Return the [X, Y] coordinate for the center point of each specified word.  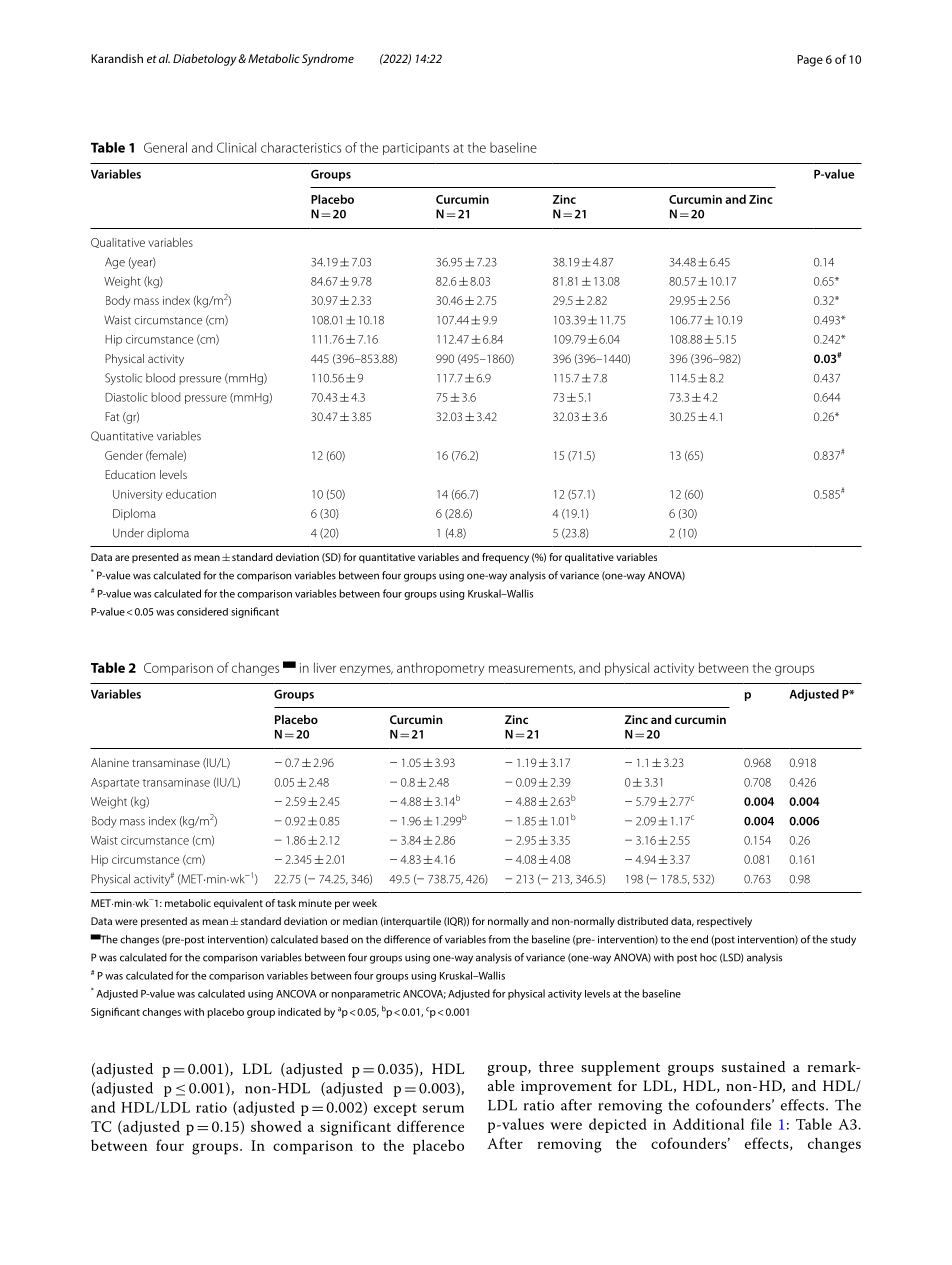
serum [443, 1109]
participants [416, 149]
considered [202, 611]
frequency [505, 558]
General [165, 147]
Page [810, 61]
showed [276, 1126]
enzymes [366, 670]
